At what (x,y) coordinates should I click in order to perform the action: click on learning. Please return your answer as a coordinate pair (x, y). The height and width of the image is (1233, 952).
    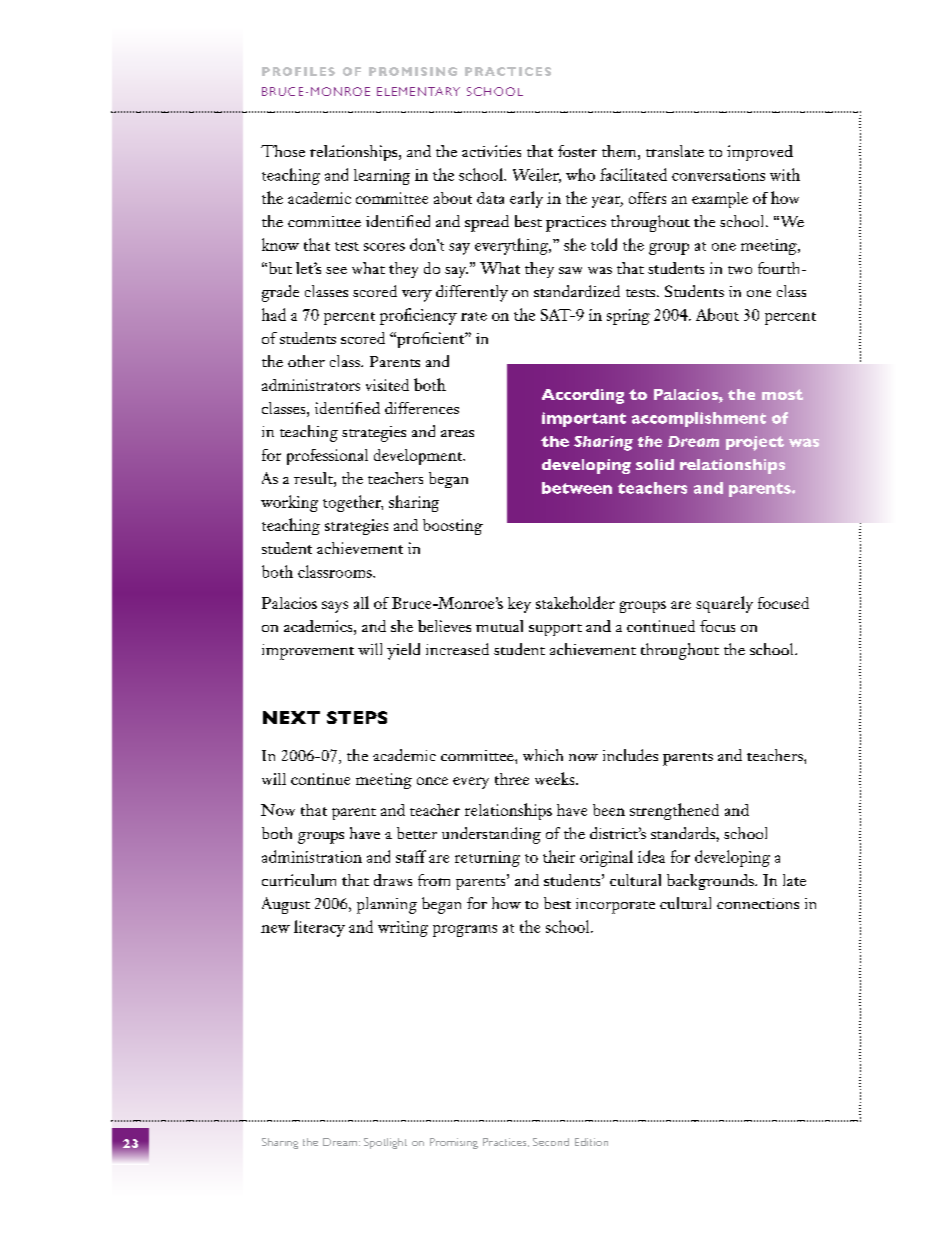
    Looking at the image, I should click on (382, 177).
